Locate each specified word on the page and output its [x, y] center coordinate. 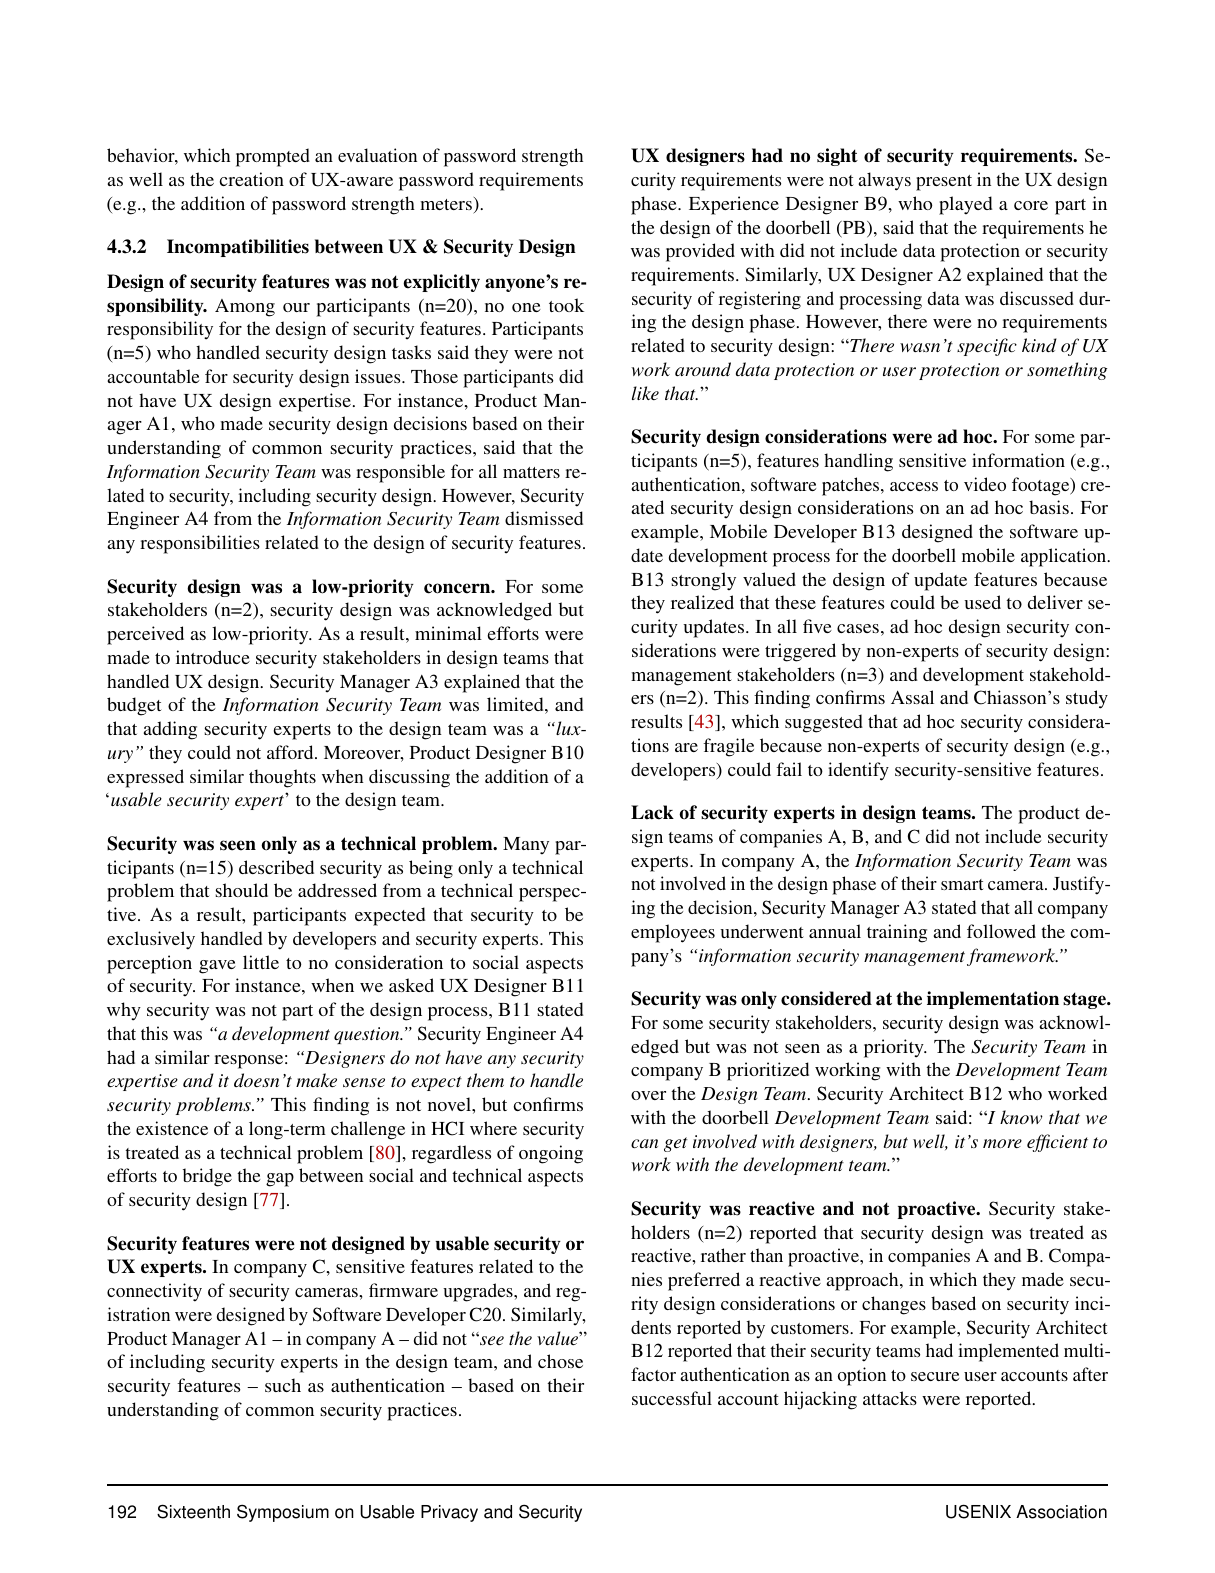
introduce [213, 657]
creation [252, 179]
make [316, 1080]
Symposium [283, 1513]
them [485, 1080]
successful [672, 1398]
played [965, 205]
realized [702, 602]
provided [700, 252]
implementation [993, 1000]
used [982, 602]
